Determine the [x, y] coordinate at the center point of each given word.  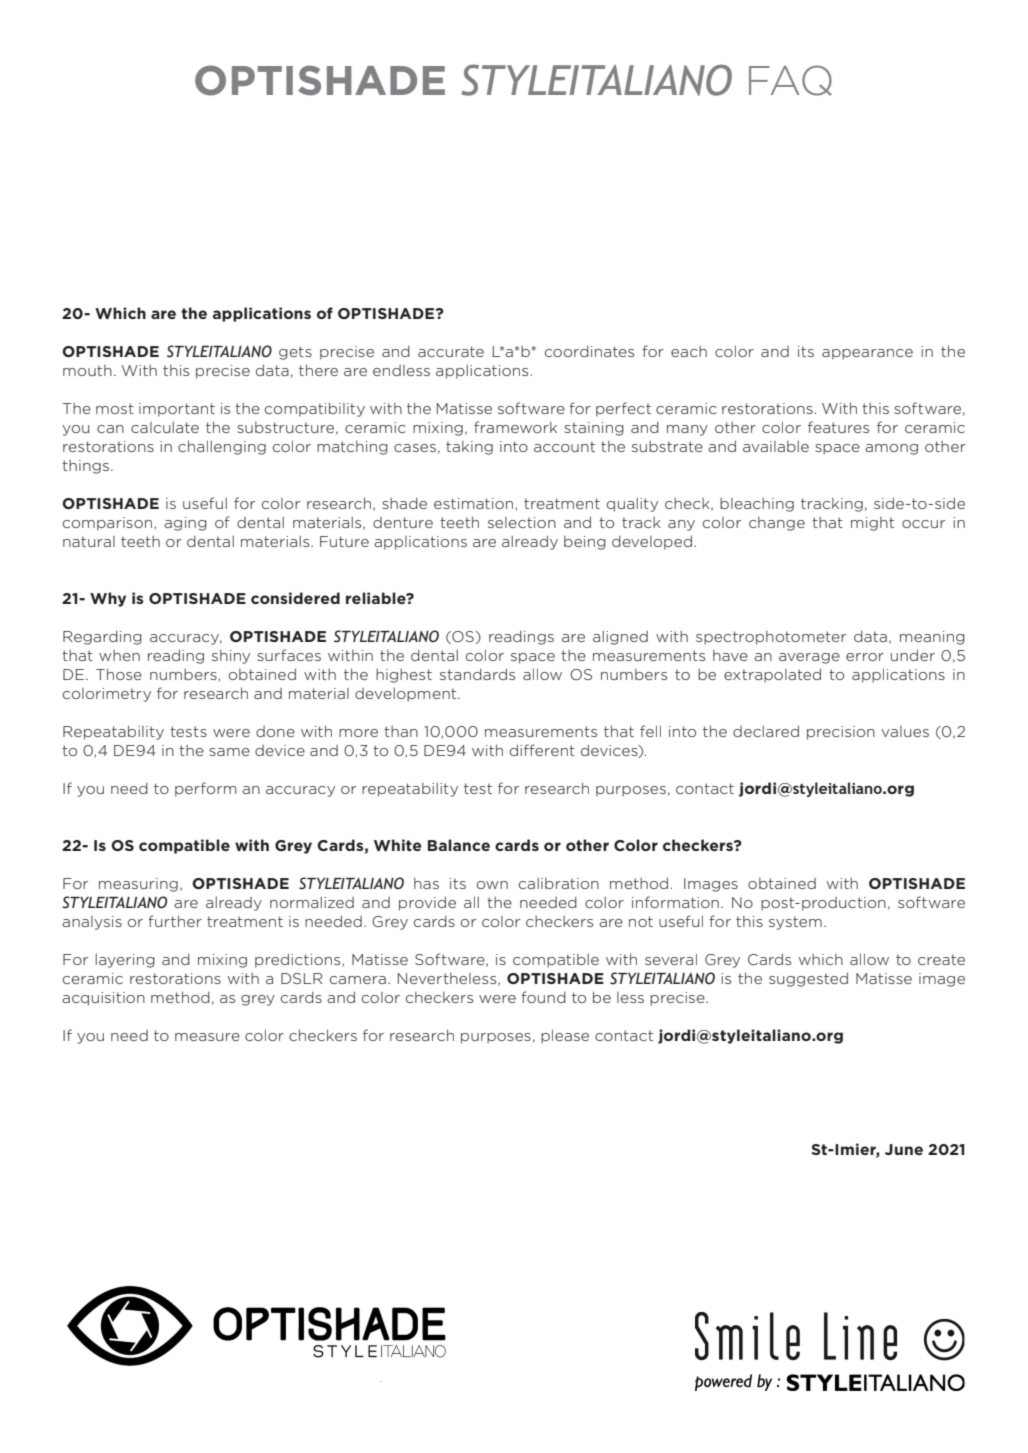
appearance [867, 354]
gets [295, 353]
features [838, 427]
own [492, 885]
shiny [231, 657]
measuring [138, 885]
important [177, 410]
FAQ [790, 80]
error [865, 657]
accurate [451, 351]
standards [477, 674]
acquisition [103, 999]
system [795, 923]
